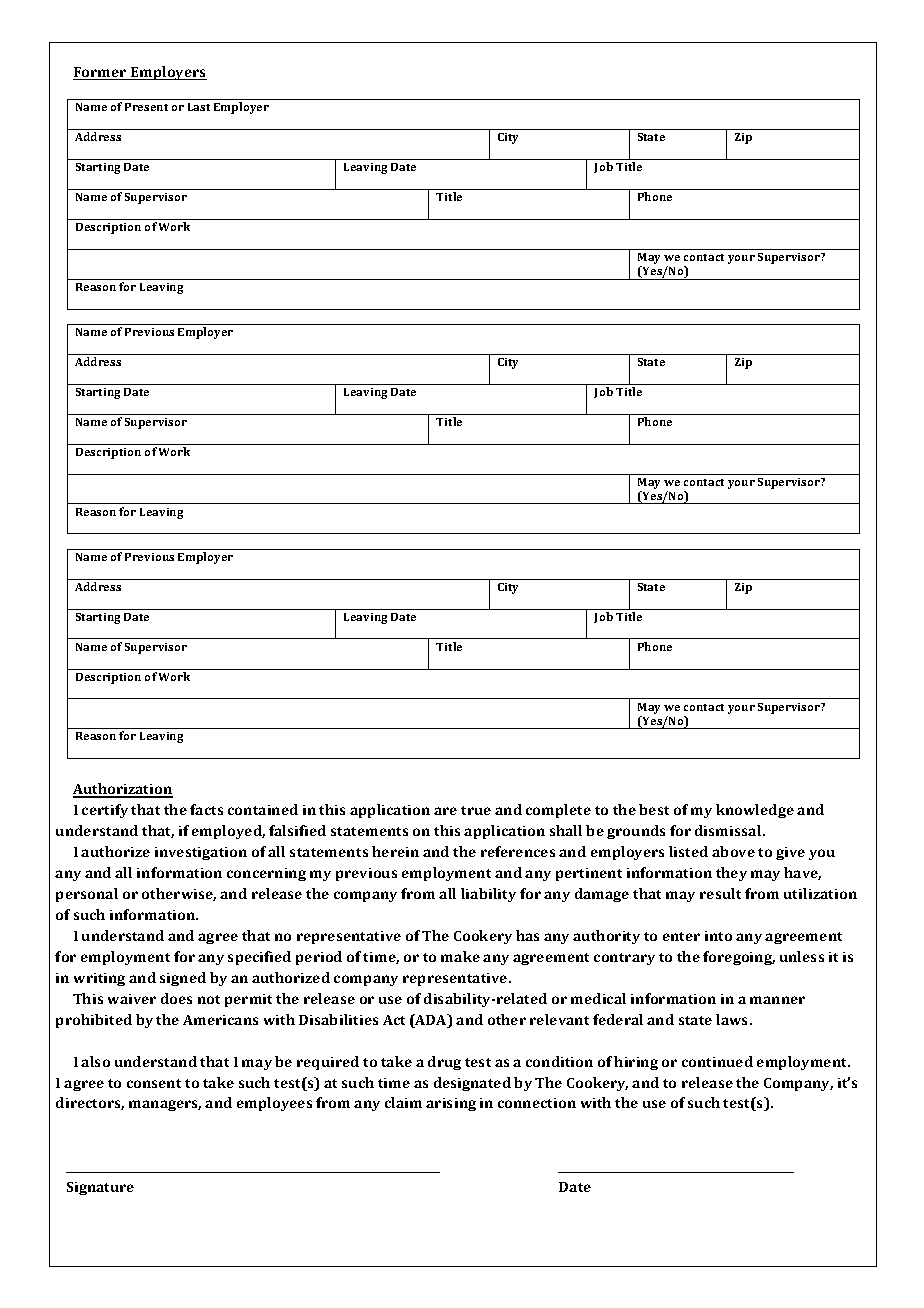  Describe the element at coordinates (476, 810) in the image. I see `true` at that location.
